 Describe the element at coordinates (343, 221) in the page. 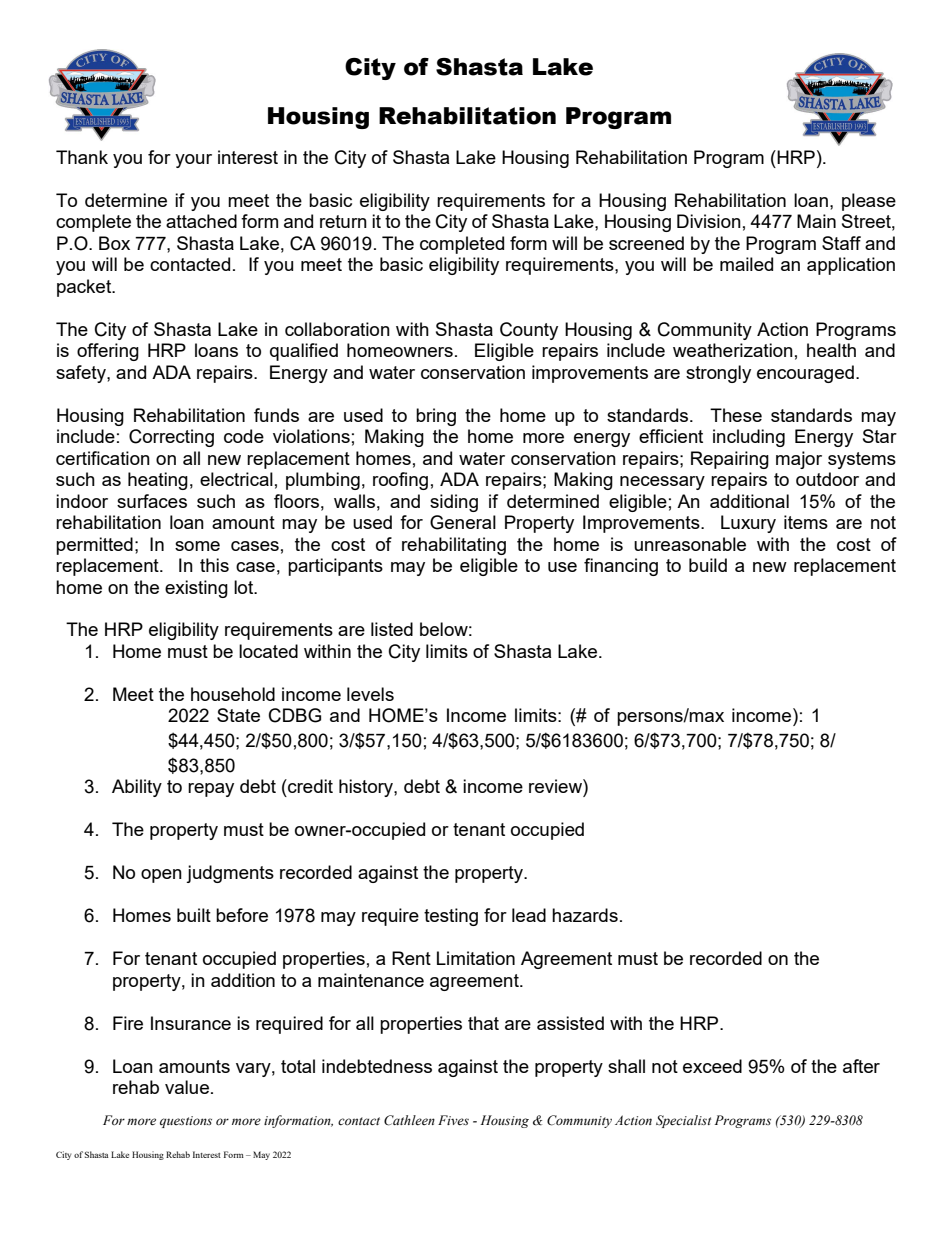

I see `return` at that location.
